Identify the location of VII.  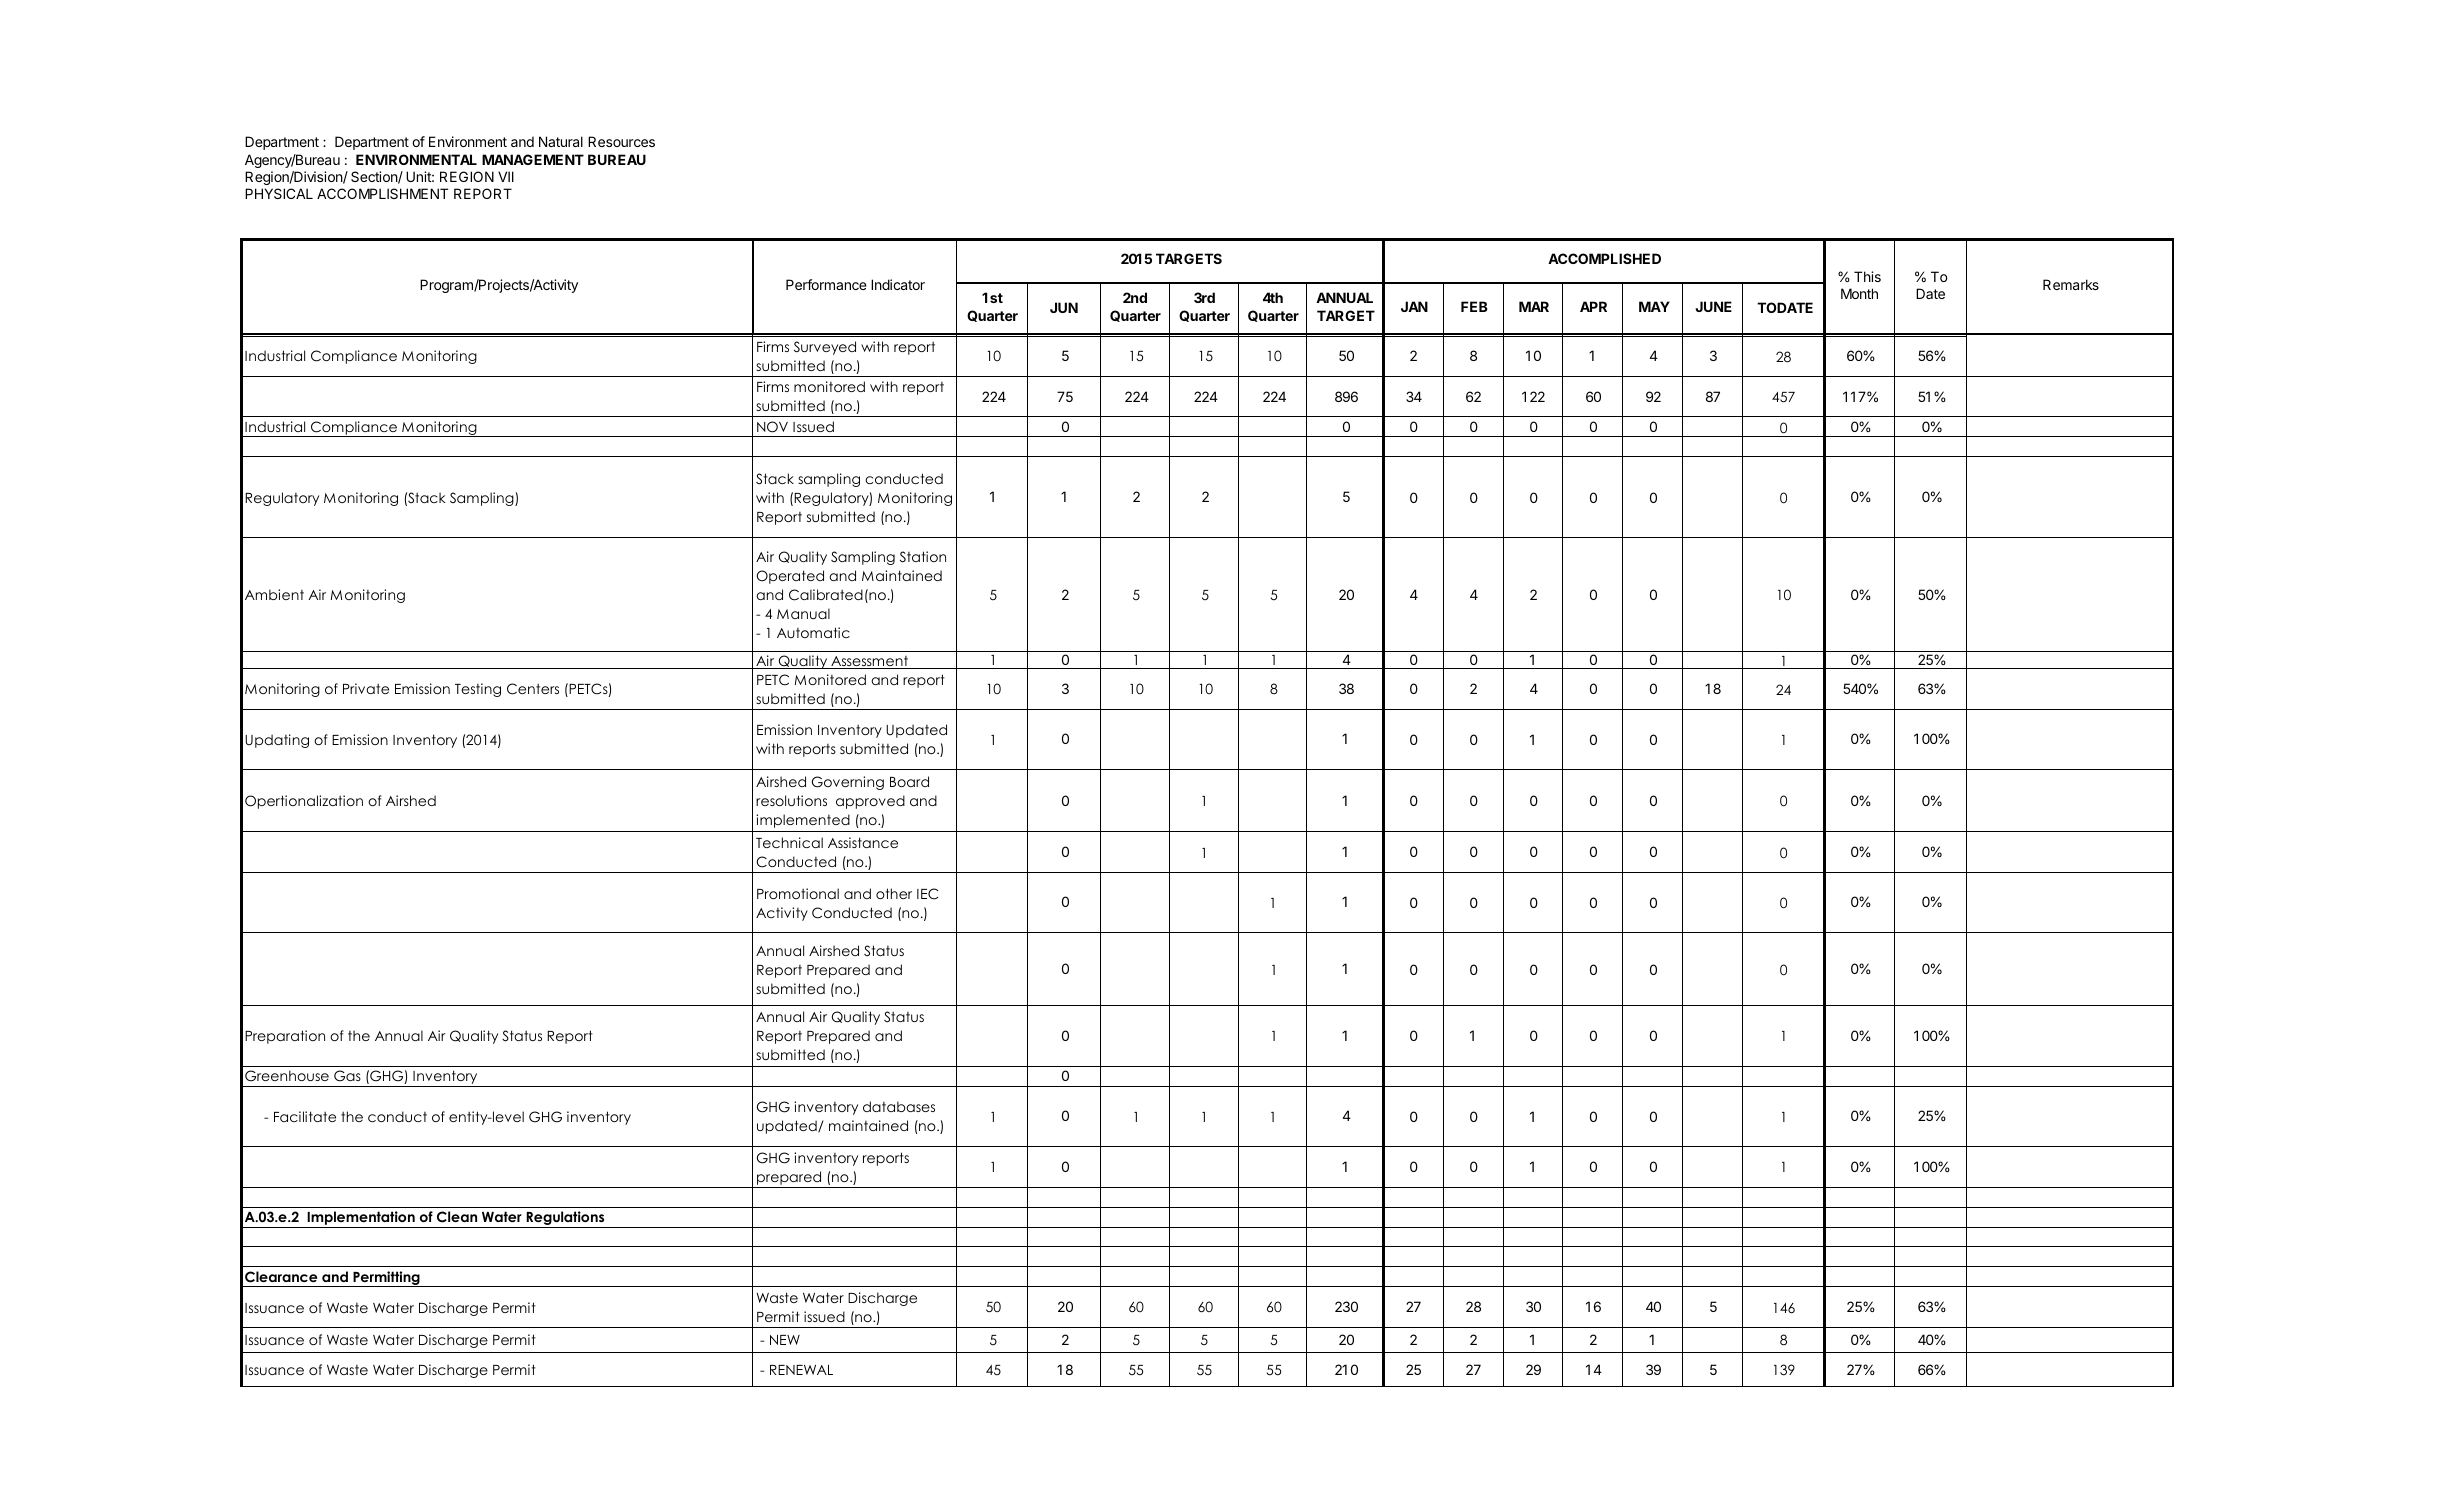
(506, 176).
